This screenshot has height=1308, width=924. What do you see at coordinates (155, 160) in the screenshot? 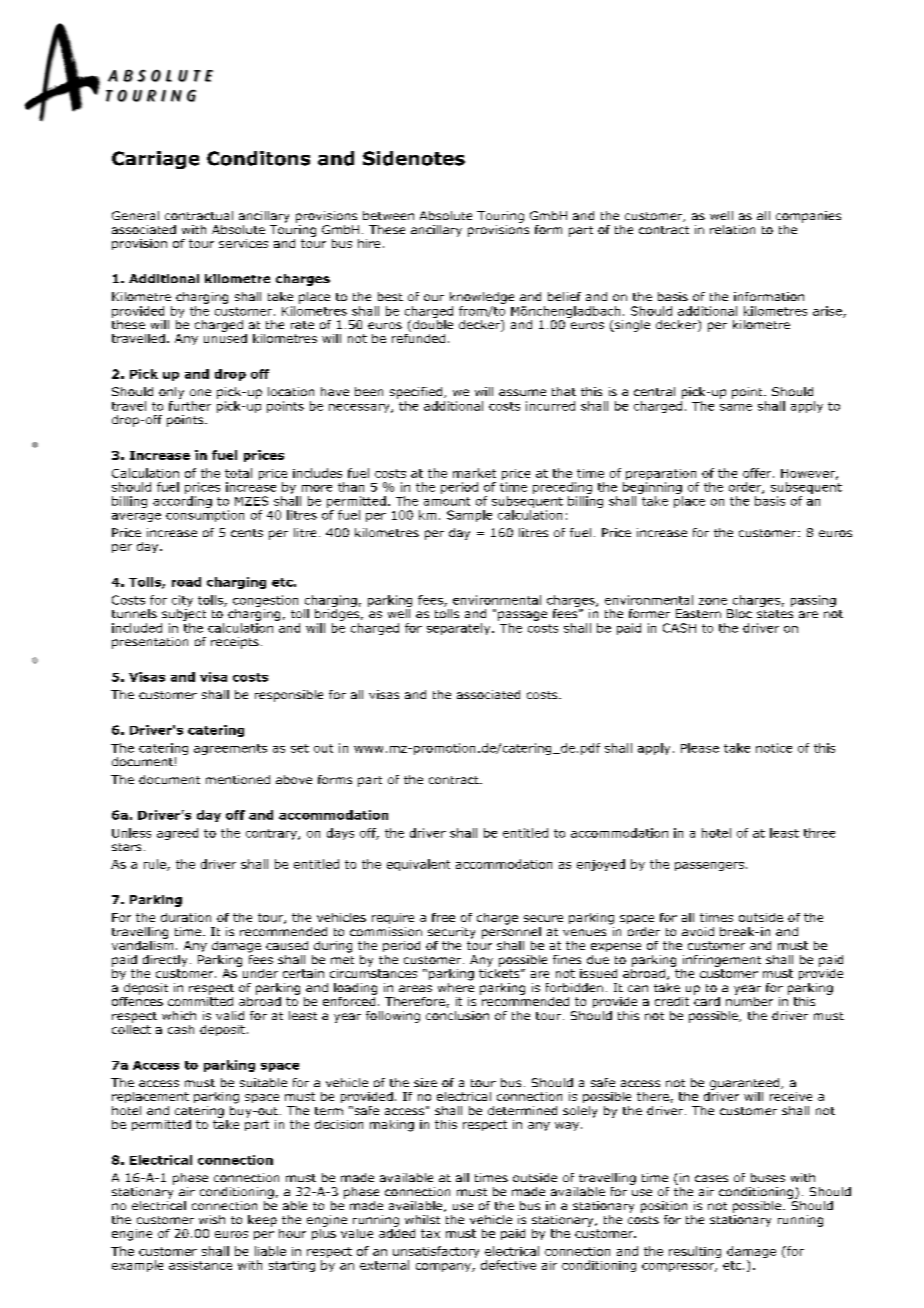
I see `Carriage` at bounding box center [155, 160].
